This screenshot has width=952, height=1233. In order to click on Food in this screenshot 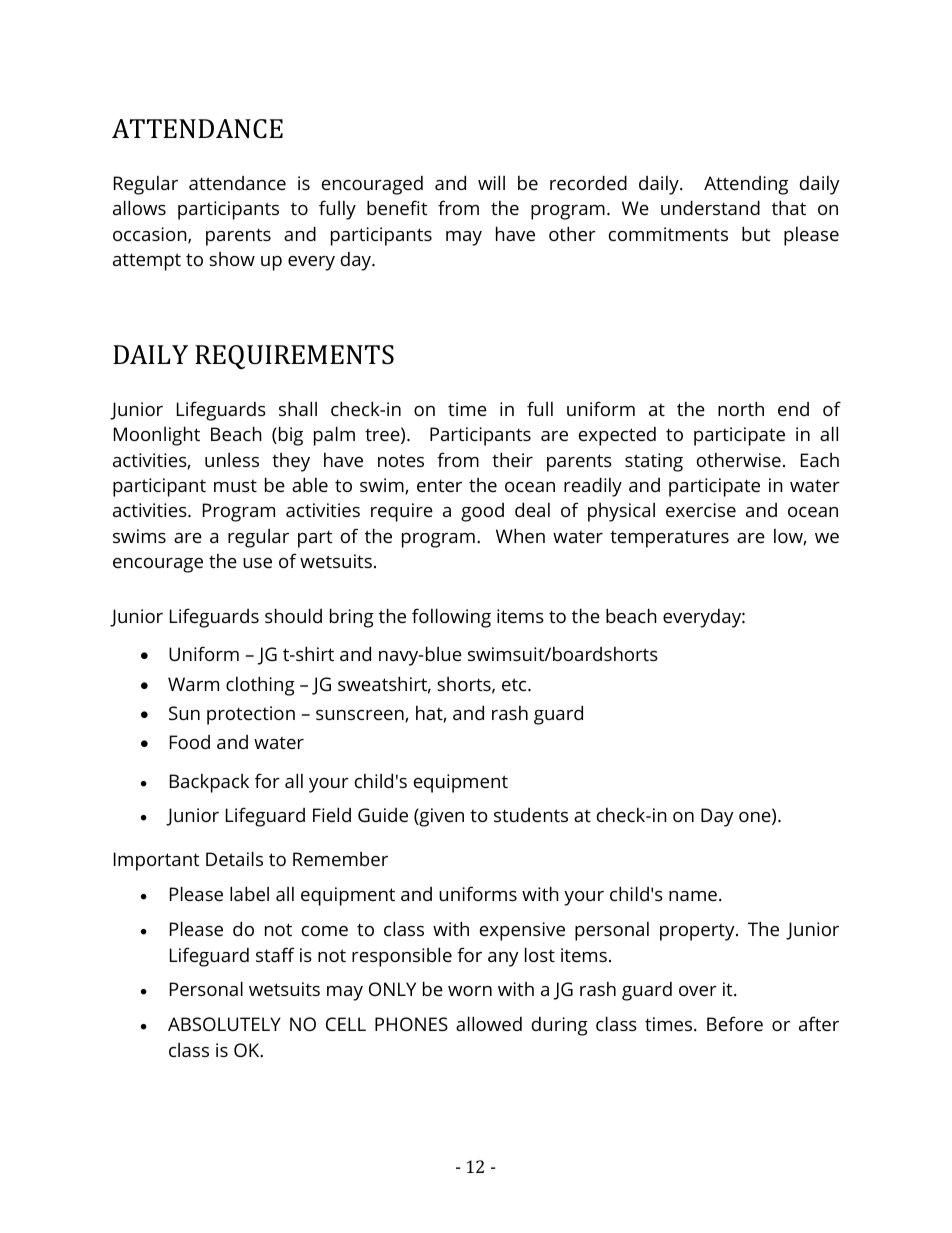, I will do `click(190, 742)`.
